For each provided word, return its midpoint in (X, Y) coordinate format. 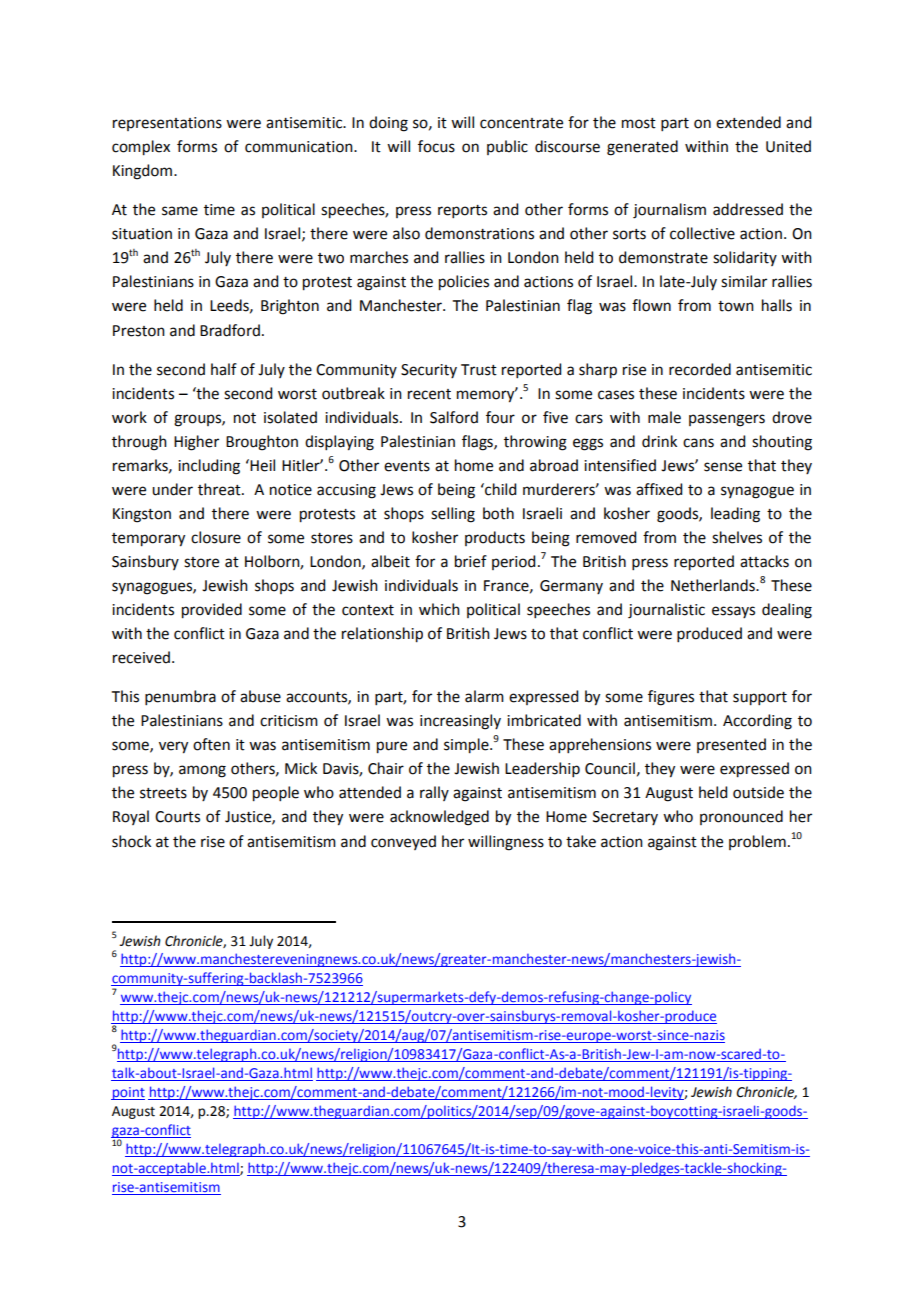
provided (212, 611)
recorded (700, 369)
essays (733, 612)
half (224, 369)
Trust (479, 370)
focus (436, 146)
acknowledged (439, 818)
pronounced (741, 817)
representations (167, 124)
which (439, 609)
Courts (177, 817)
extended (748, 122)
